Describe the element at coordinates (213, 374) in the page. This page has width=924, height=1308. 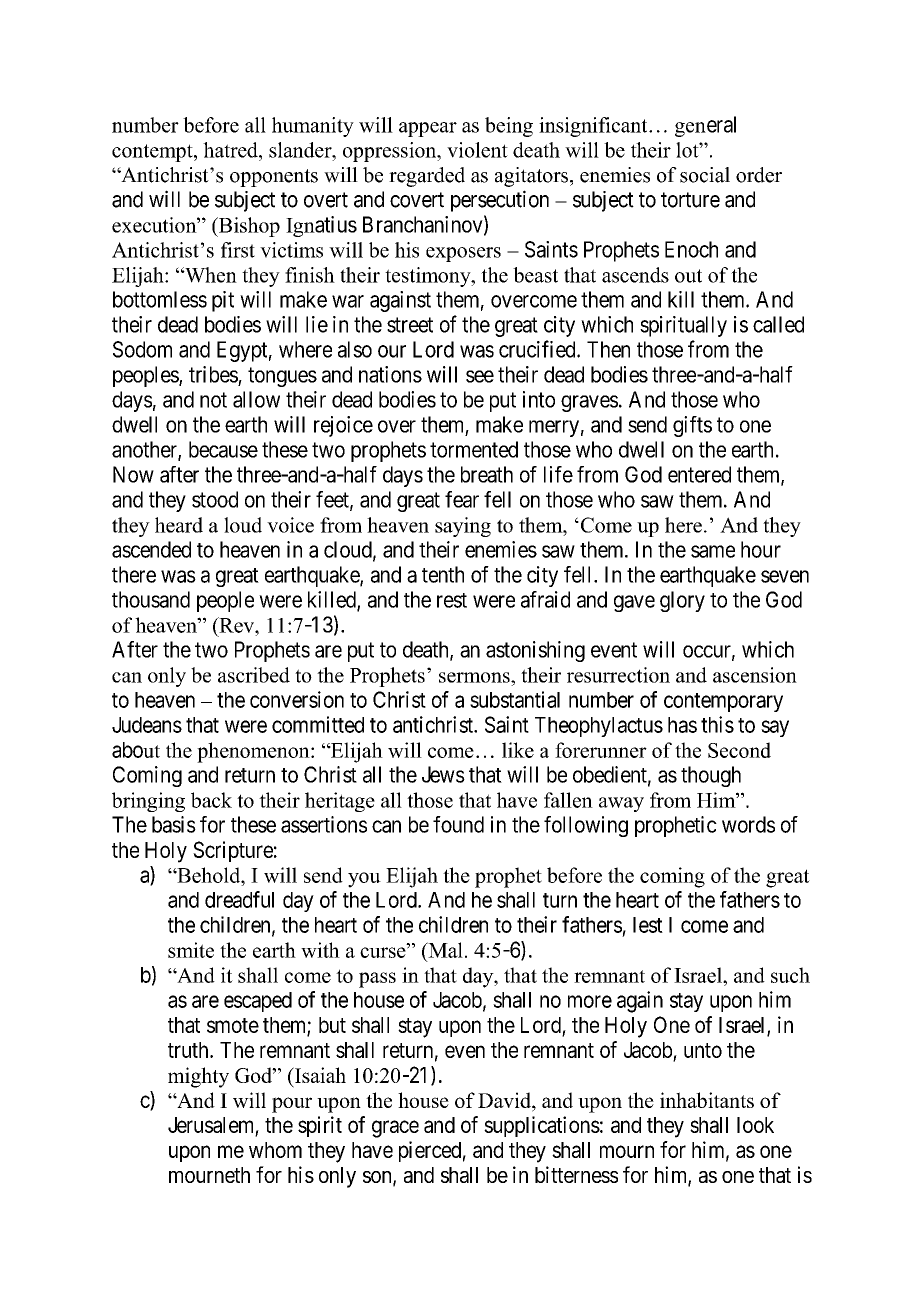
I see `tribes` at that location.
